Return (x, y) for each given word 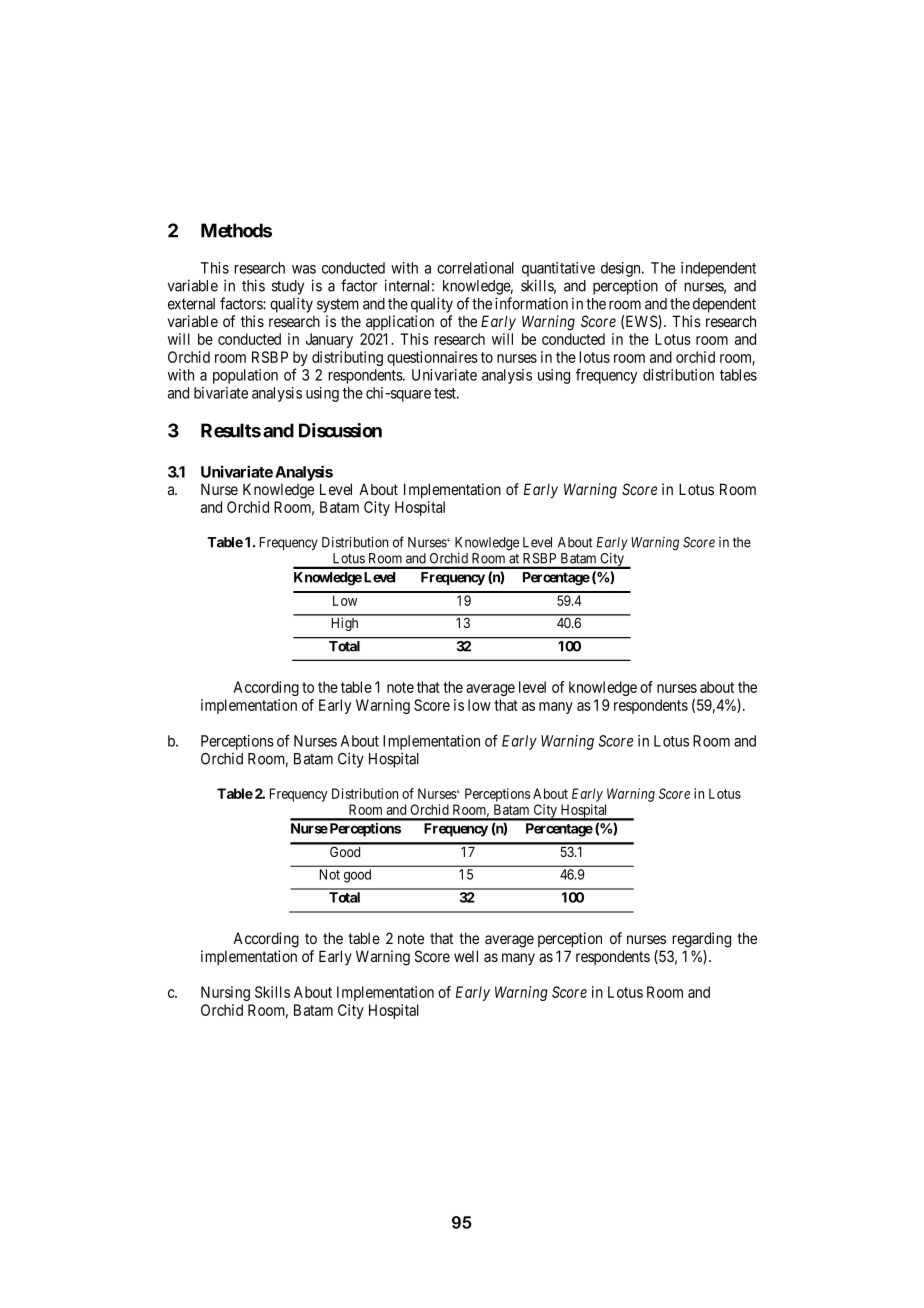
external (191, 304)
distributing (347, 358)
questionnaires (432, 358)
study (288, 287)
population (245, 376)
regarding (701, 940)
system (338, 306)
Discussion (340, 430)
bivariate (221, 393)
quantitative (558, 269)
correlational (475, 268)
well (466, 956)
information (531, 303)
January (329, 340)
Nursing (225, 993)
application (400, 322)
